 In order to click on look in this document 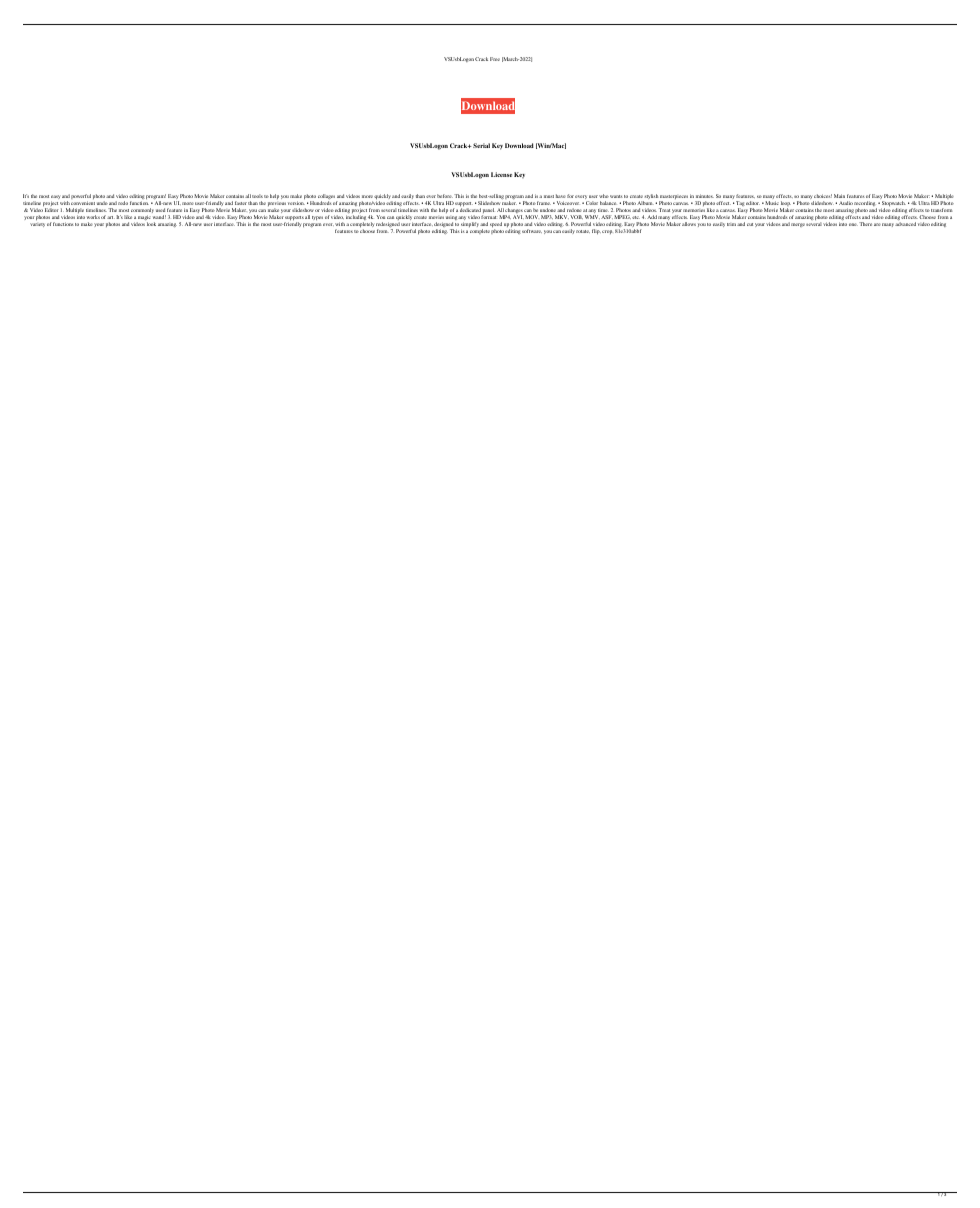, I will do `click(151, 224)`.
